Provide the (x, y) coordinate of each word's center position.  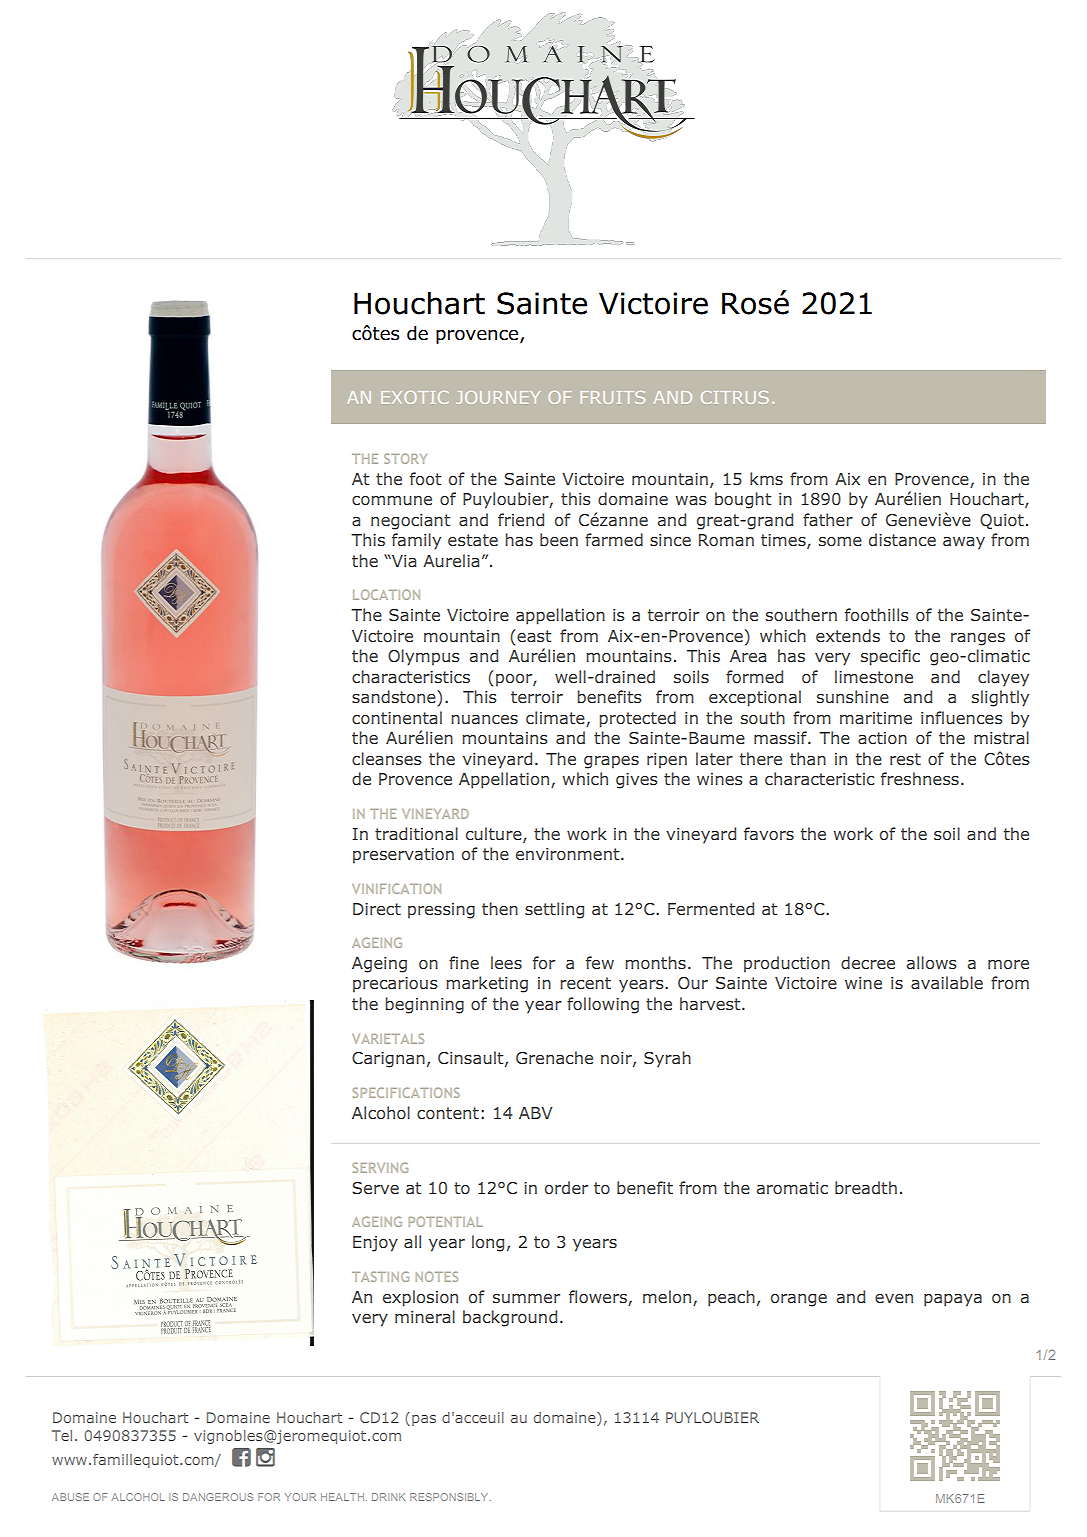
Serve (375, 1188)
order (566, 1187)
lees (506, 962)
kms (766, 478)
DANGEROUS (218, 1497)
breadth (866, 1187)
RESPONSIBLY (450, 1497)
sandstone (395, 698)
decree (868, 962)
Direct (377, 909)
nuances (484, 719)
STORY (405, 458)
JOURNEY (498, 397)
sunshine (853, 696)
